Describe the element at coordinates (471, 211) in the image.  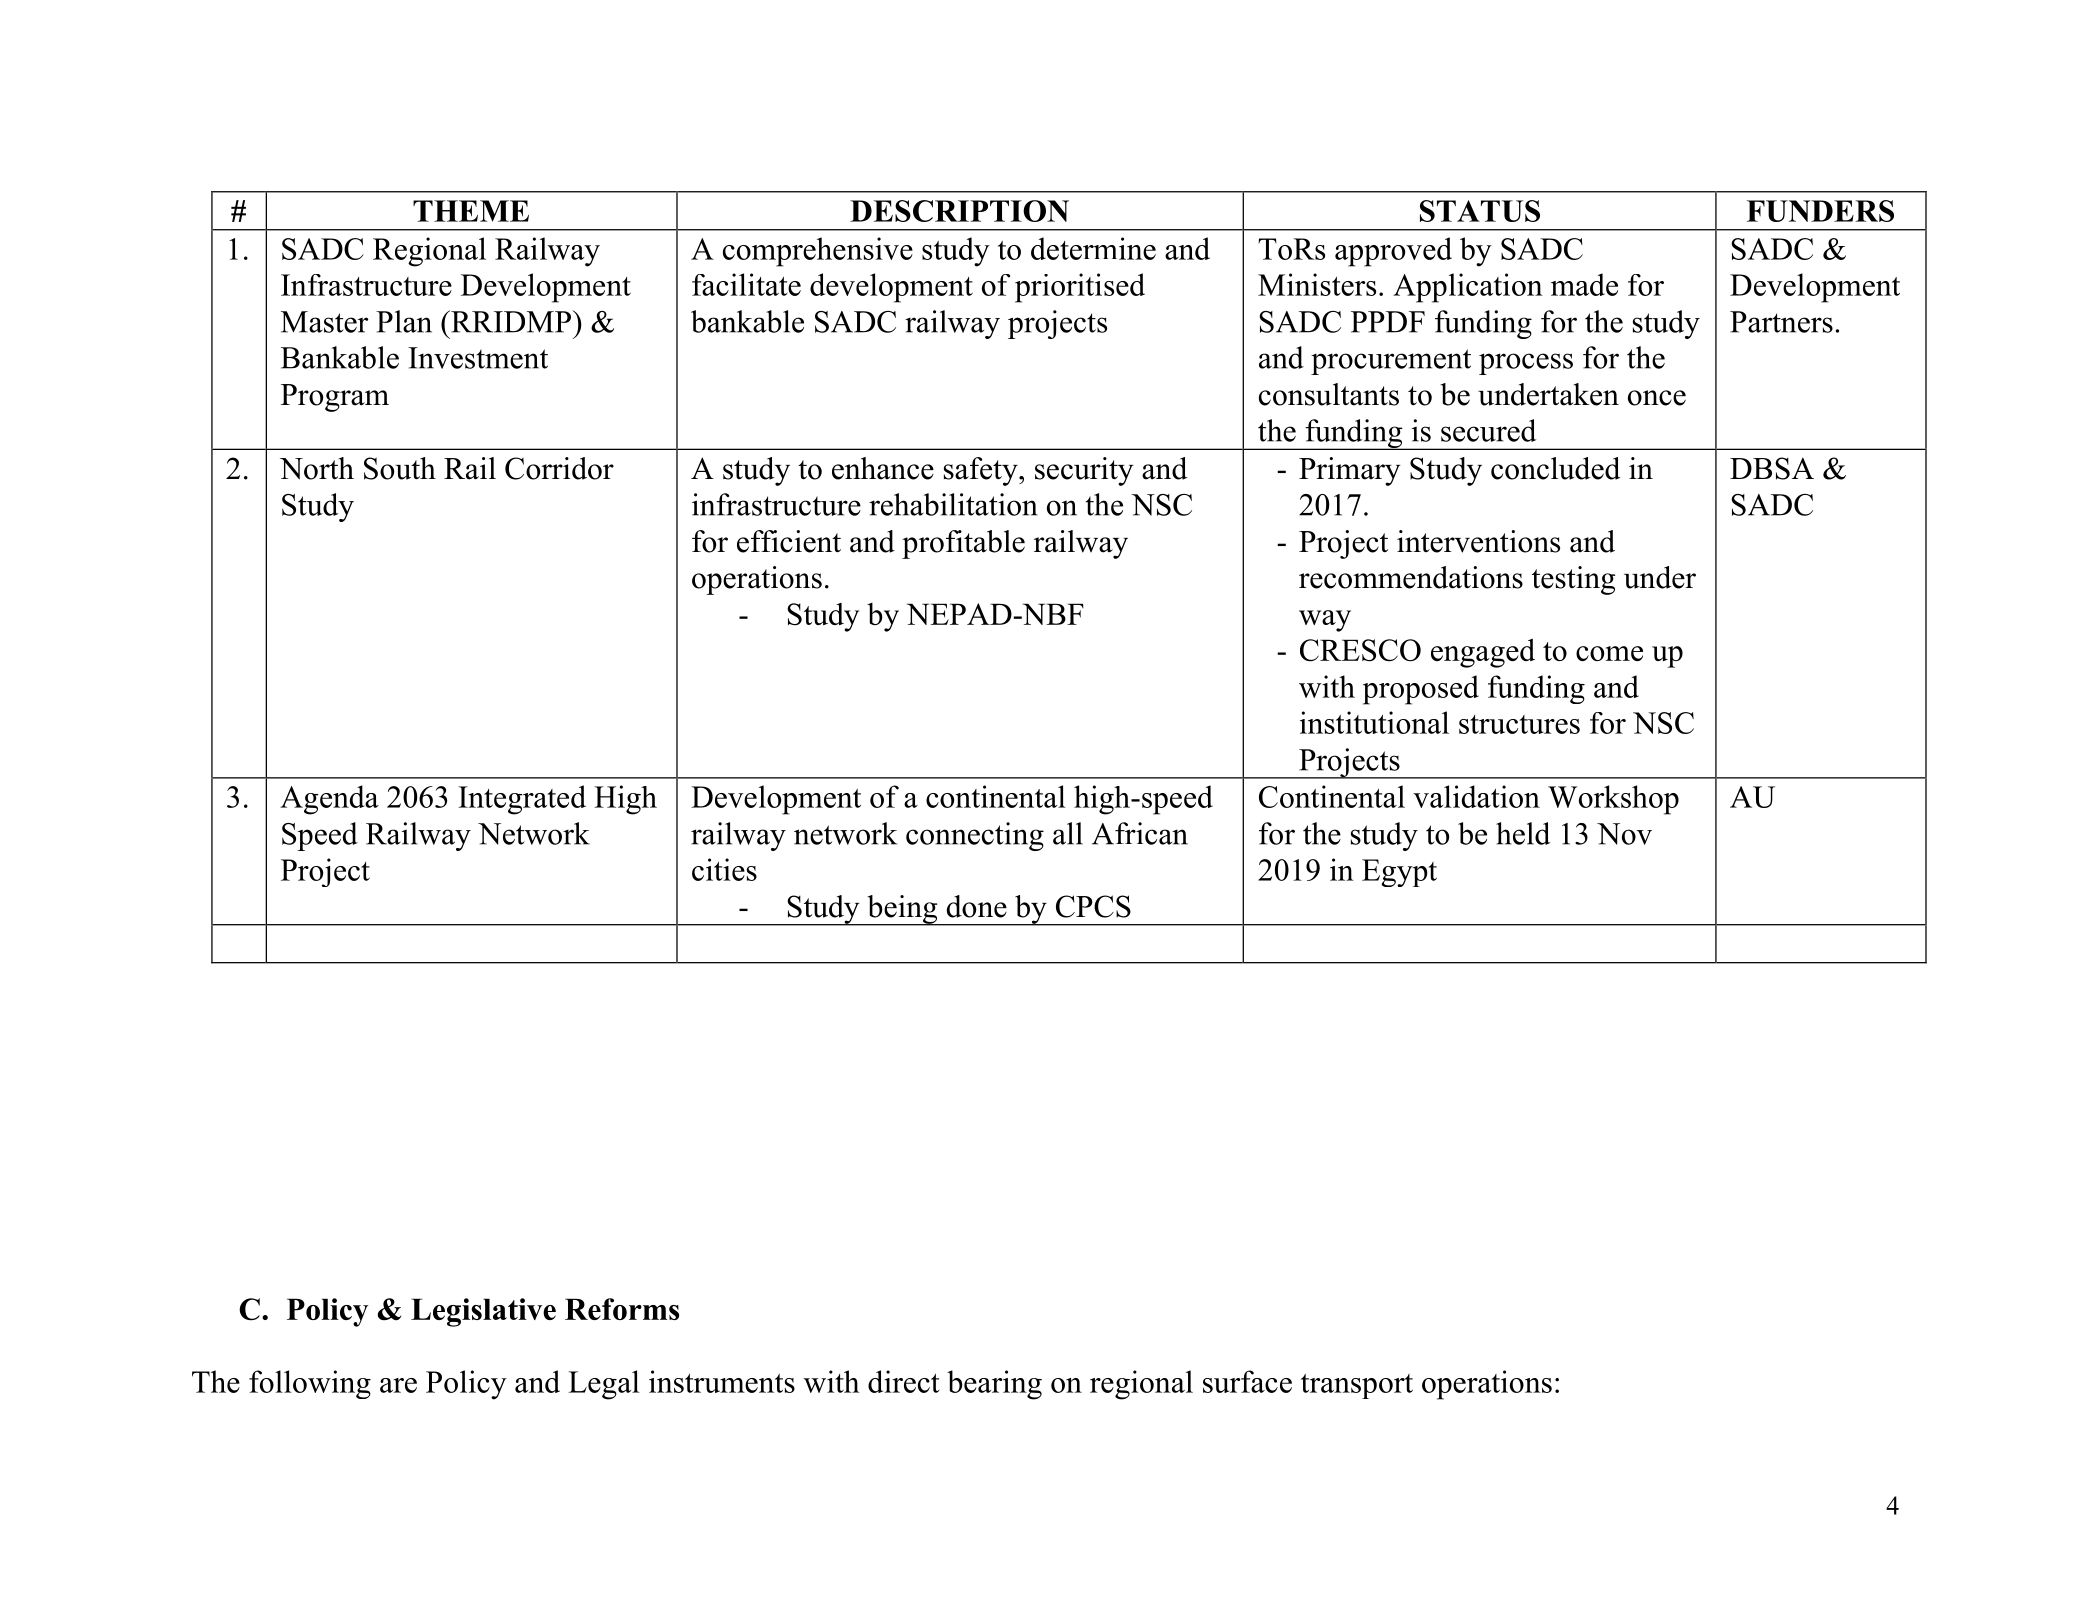
I see `THEME` at that location.
